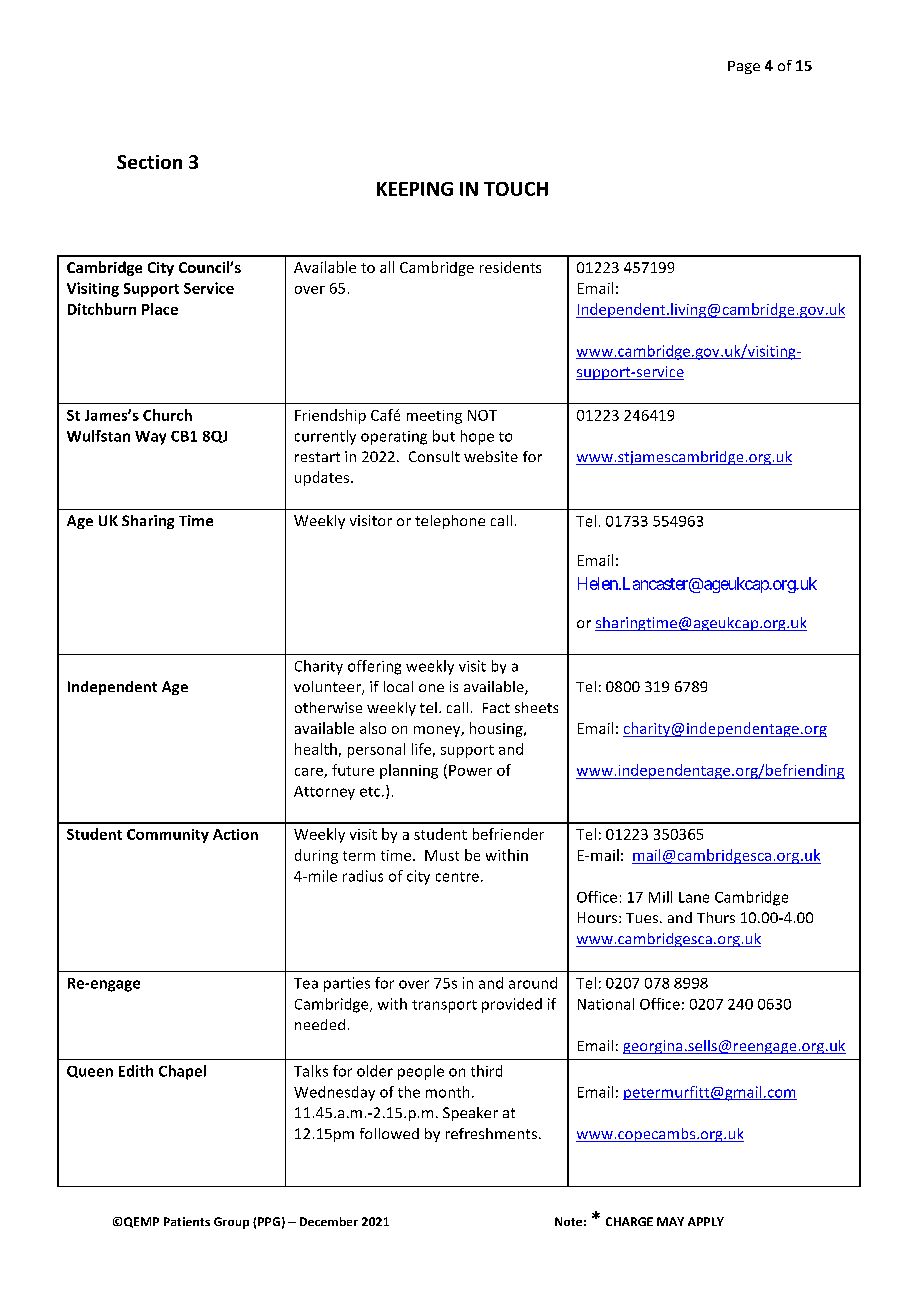  Describe the element at coordinates (374, 667) in the image. I see `offering` at that location.
